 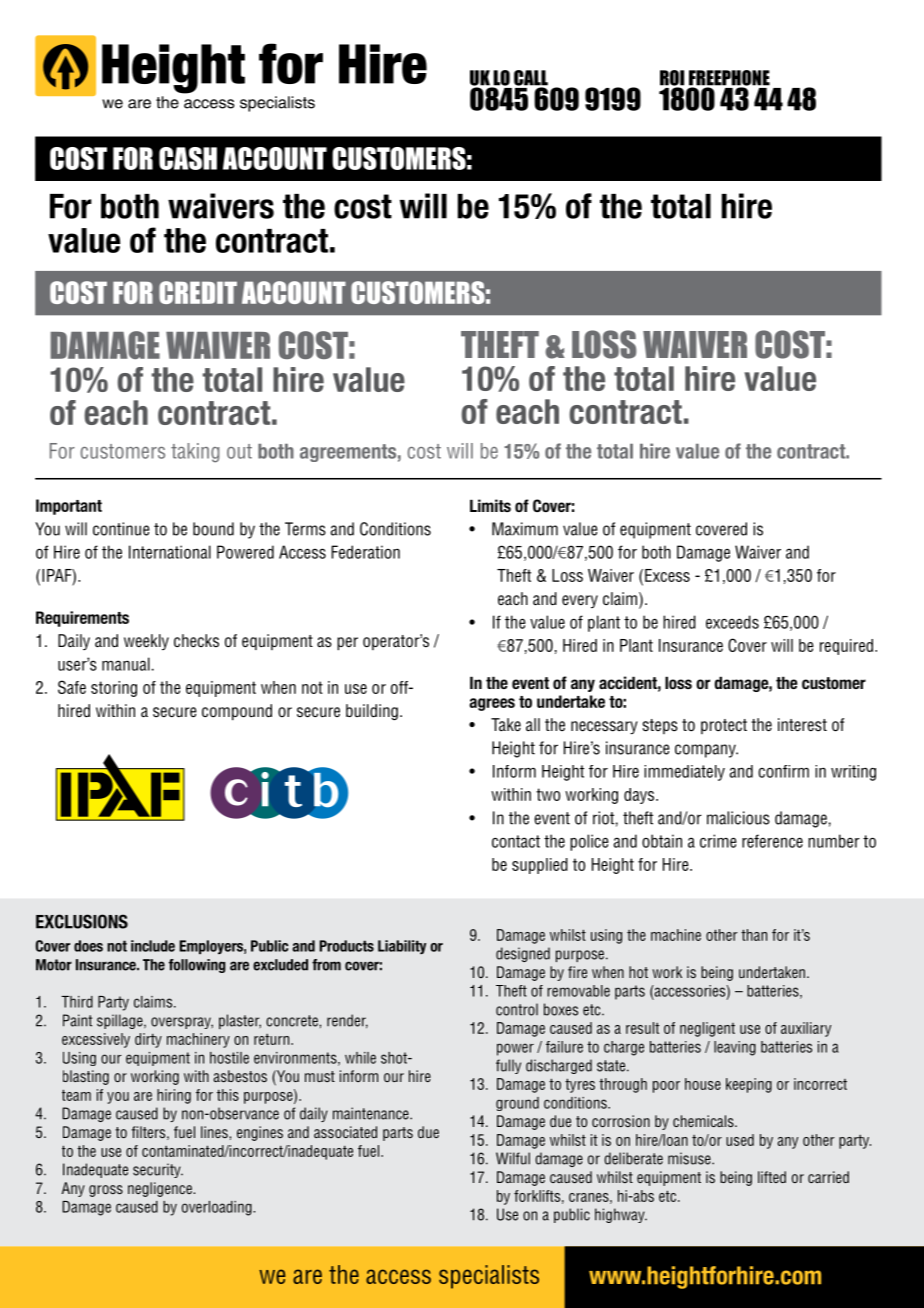 I want to click on agrees, so click(x=492, y=704).
